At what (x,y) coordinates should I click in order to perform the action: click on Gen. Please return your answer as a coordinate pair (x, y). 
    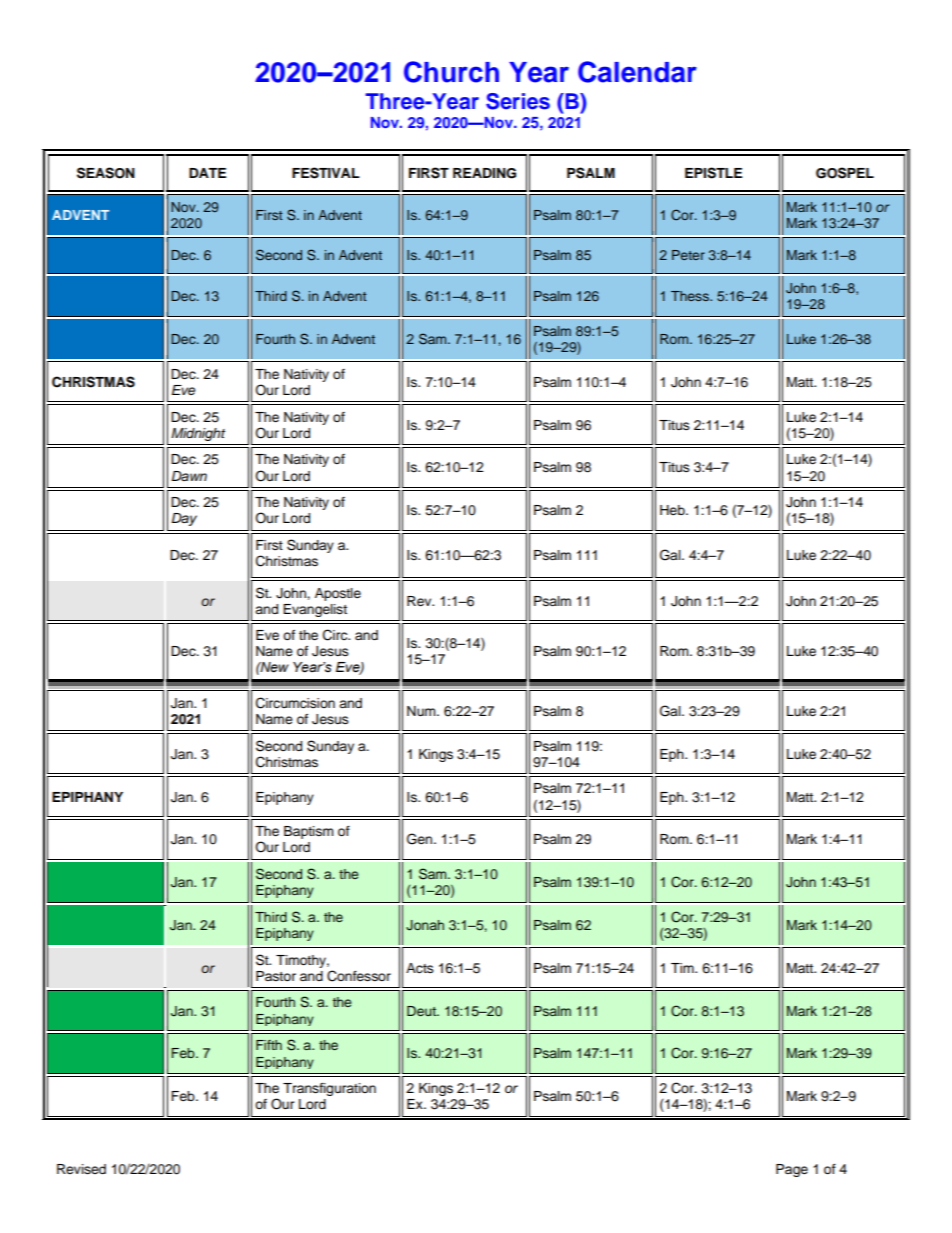
    Looking at the image, I should click on (421, 839).
